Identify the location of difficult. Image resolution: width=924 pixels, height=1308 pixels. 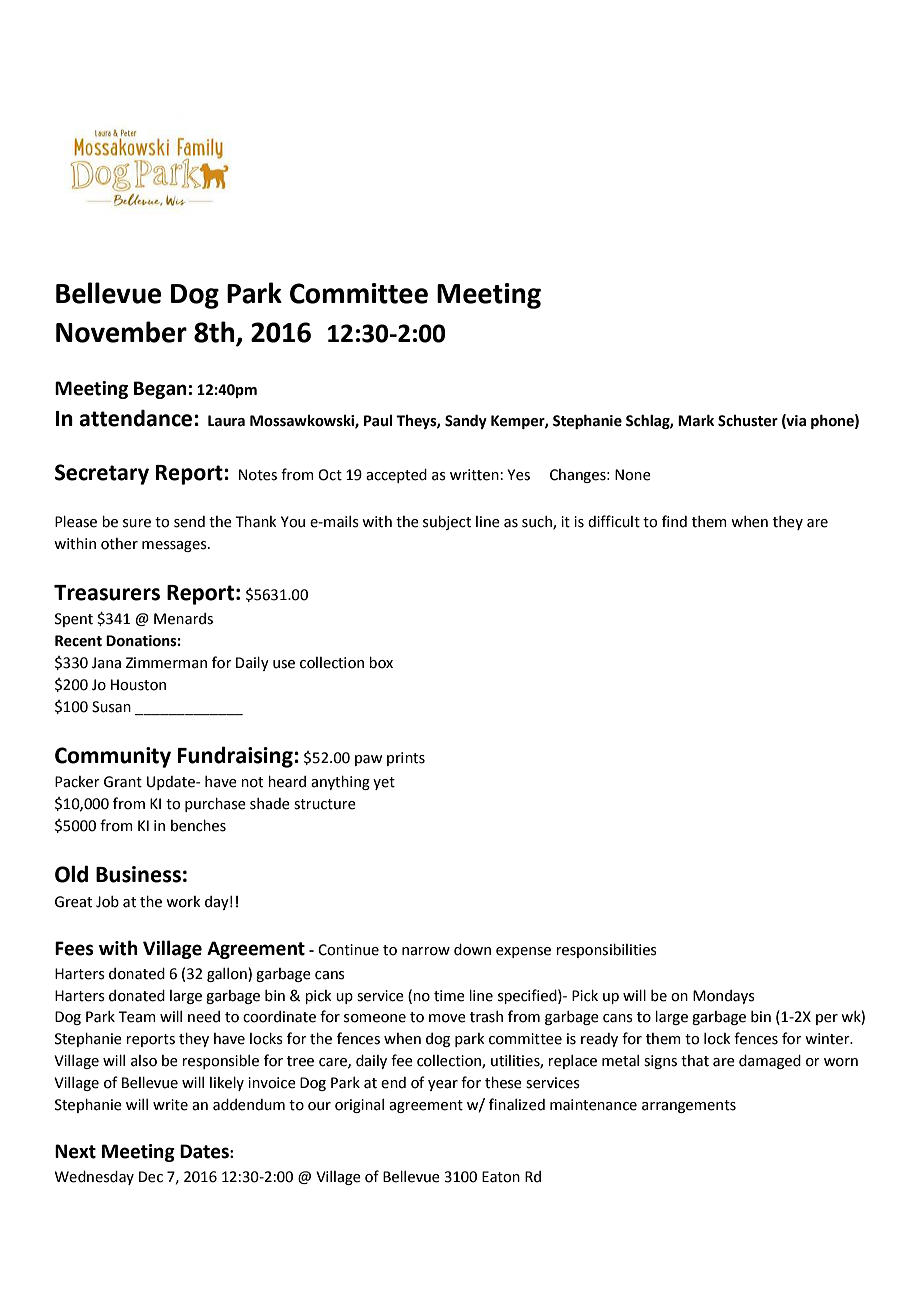
(614, 521).
